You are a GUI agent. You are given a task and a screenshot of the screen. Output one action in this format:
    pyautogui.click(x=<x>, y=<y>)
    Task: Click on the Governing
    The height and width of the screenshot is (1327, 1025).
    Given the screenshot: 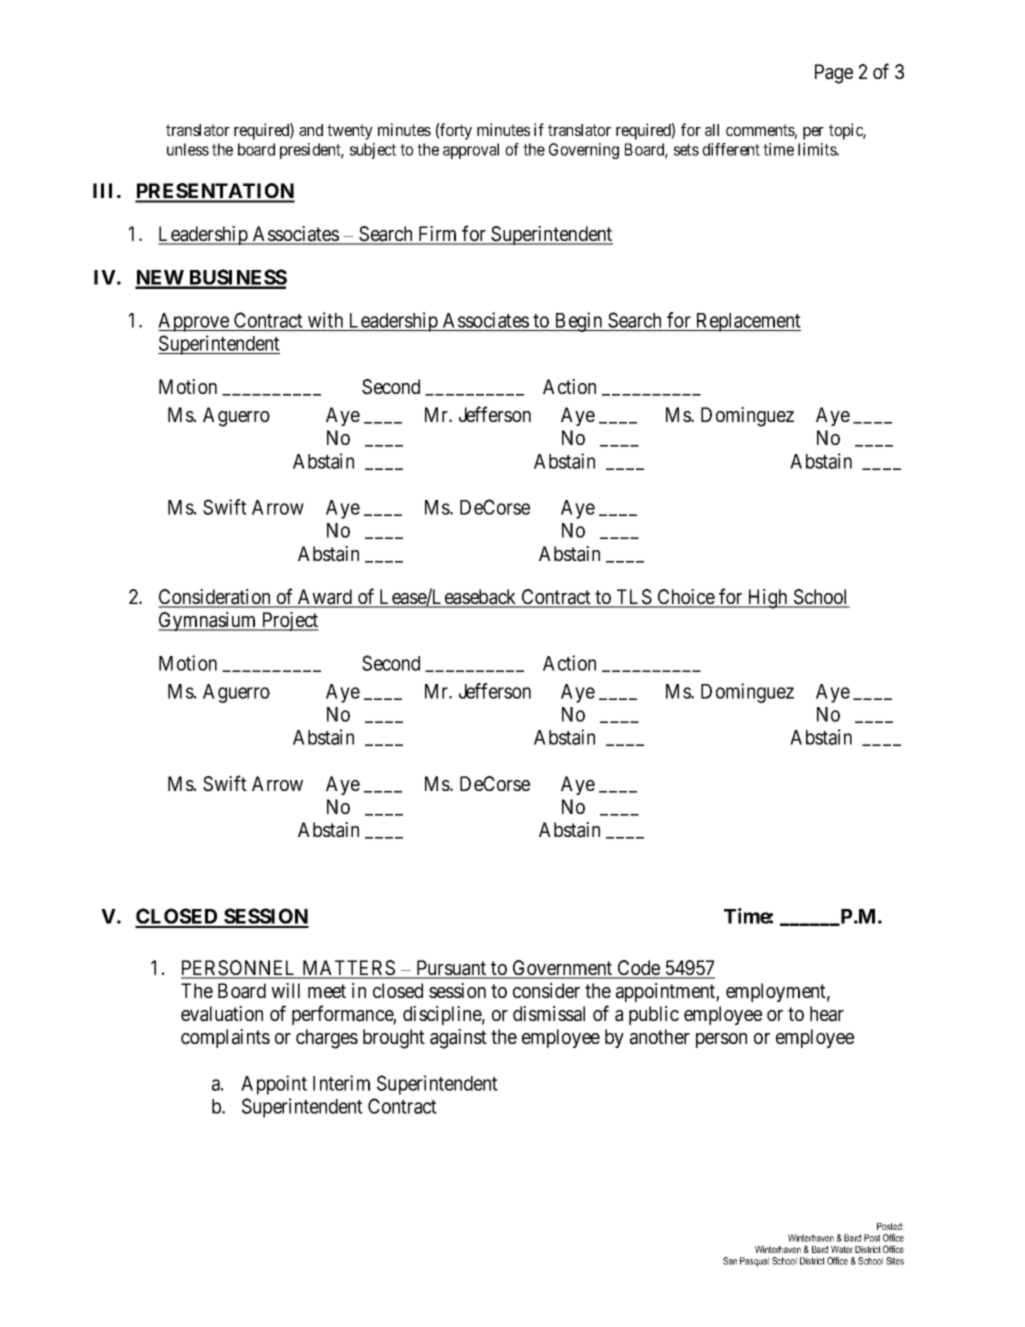 What is the action you would take?
    pyautogui.click(x=584, y=151)
